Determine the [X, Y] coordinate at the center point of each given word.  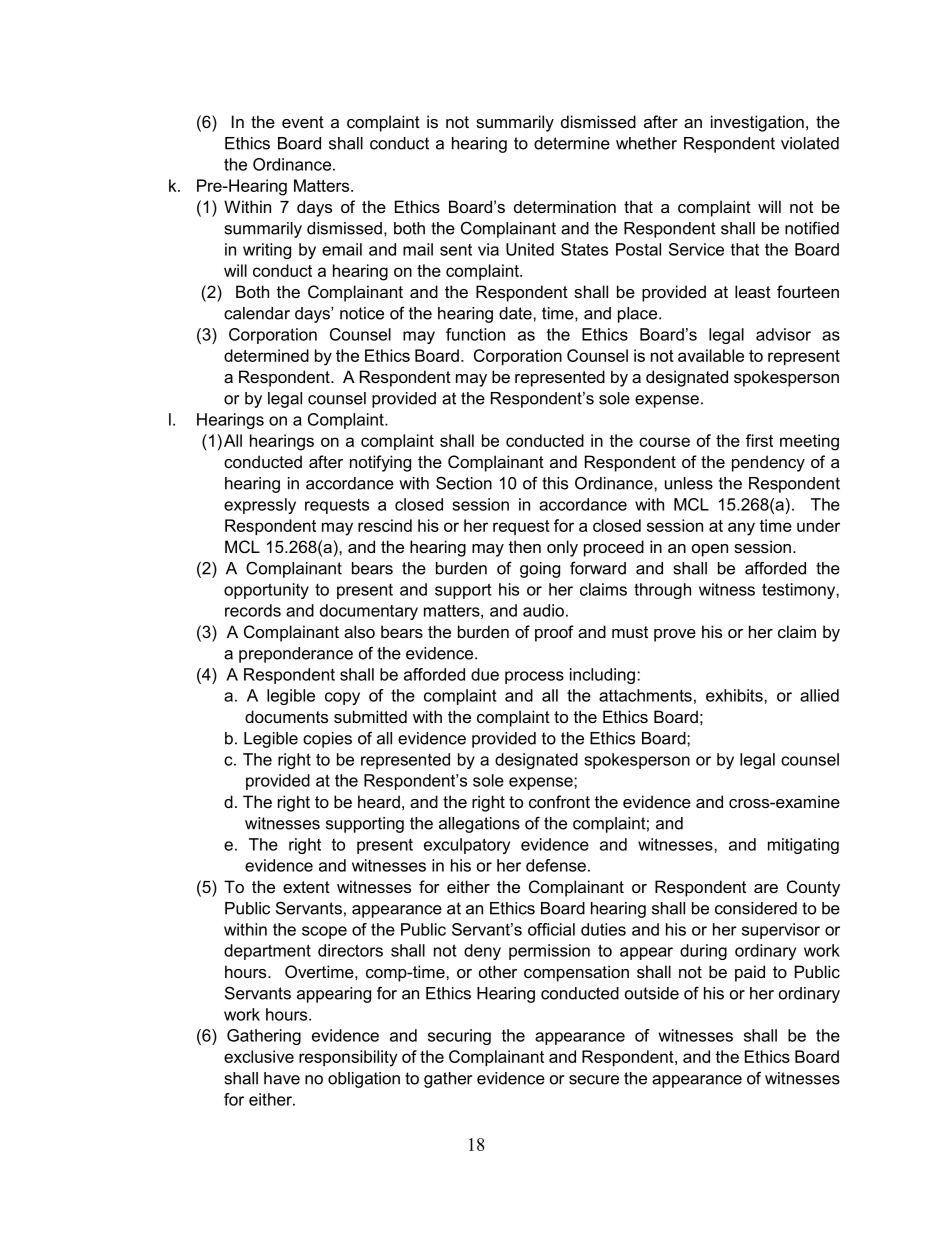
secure [594, 1080]
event [303, 122]
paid [750, 973]
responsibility [348, 1058]
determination [565, 206]
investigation [757, 123]
